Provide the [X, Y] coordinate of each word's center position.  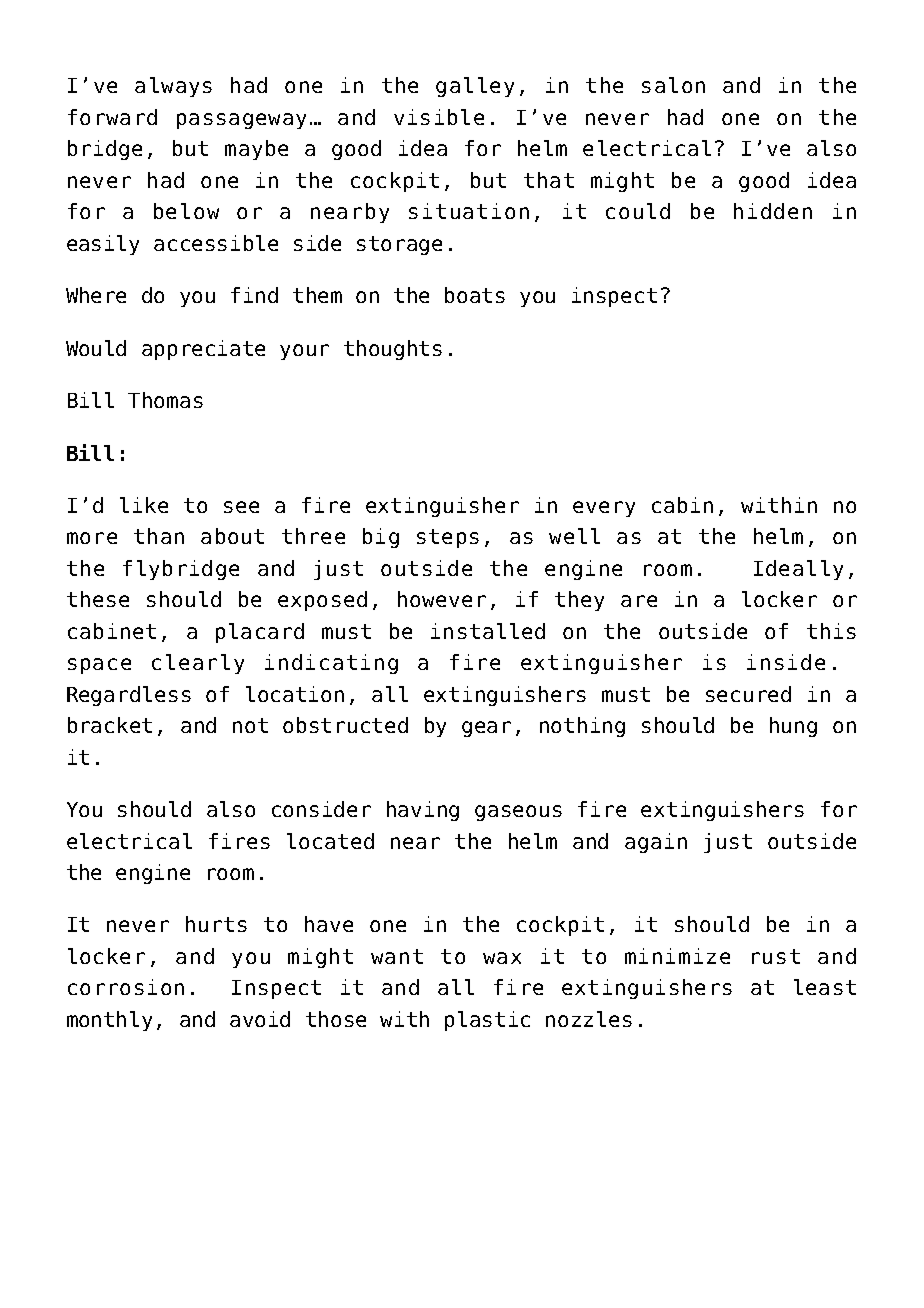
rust [776, 956]
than [159, 536]
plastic [487, 1021]
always [173, 87]
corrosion [126, 987]
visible [439, 117]
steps [448, 538]
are [639, 601]
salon [673, 85]
